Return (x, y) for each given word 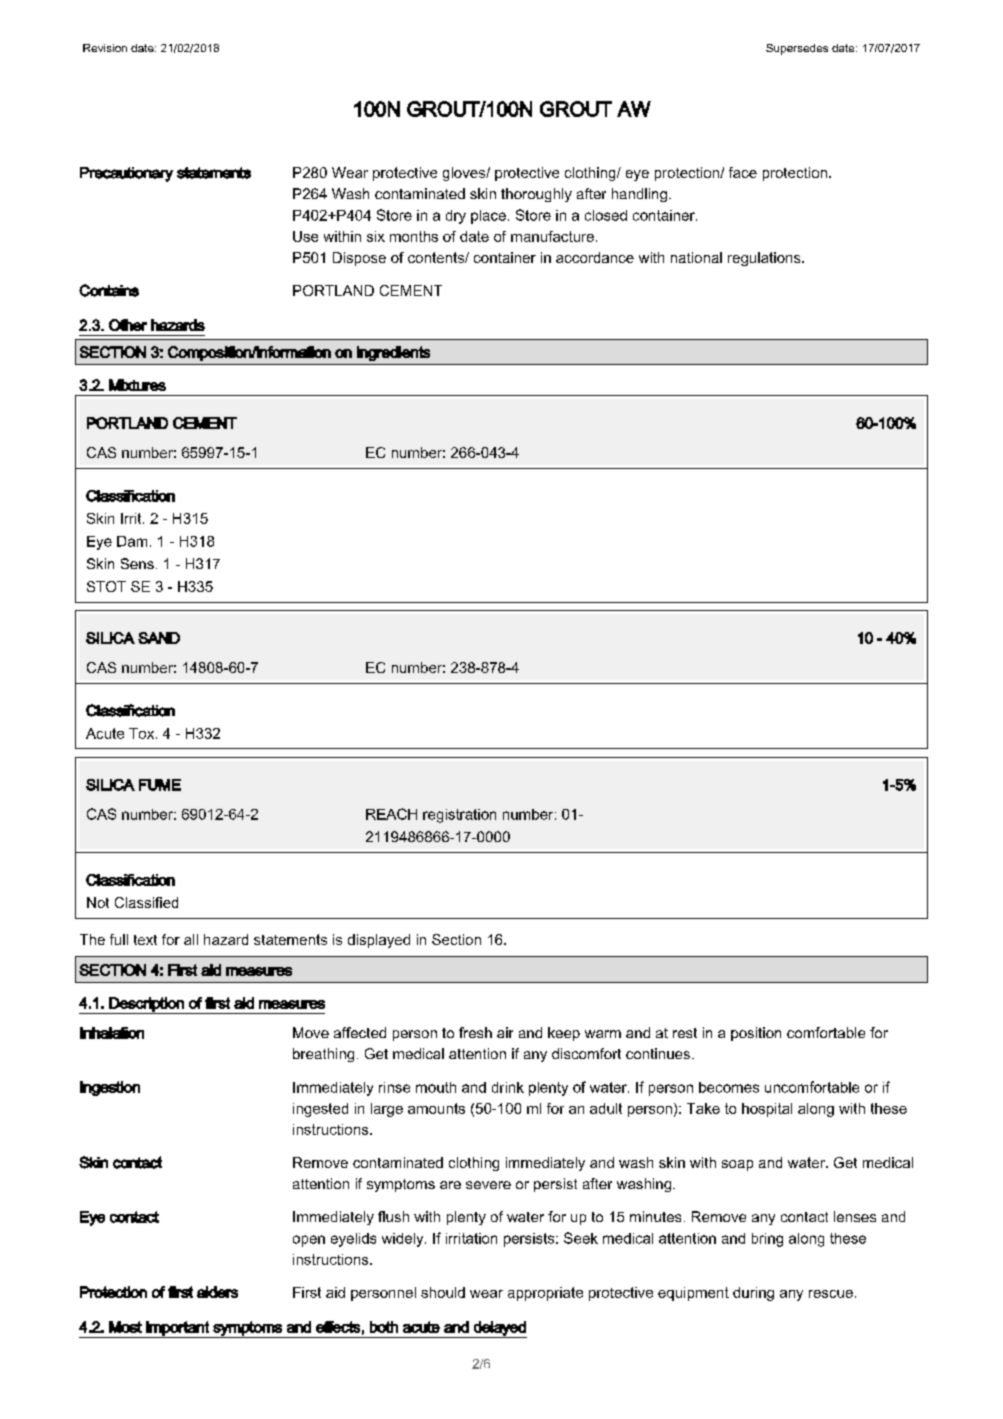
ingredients (393, 353)
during (753, 1294)
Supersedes (797, 49)
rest (685, 1033)
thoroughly (536, 195)
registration (459, 816)
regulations (765, 259)
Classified (146, 902)
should (443, 1292)
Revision (105, 48)
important (177, 1329)
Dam (132, 541)
